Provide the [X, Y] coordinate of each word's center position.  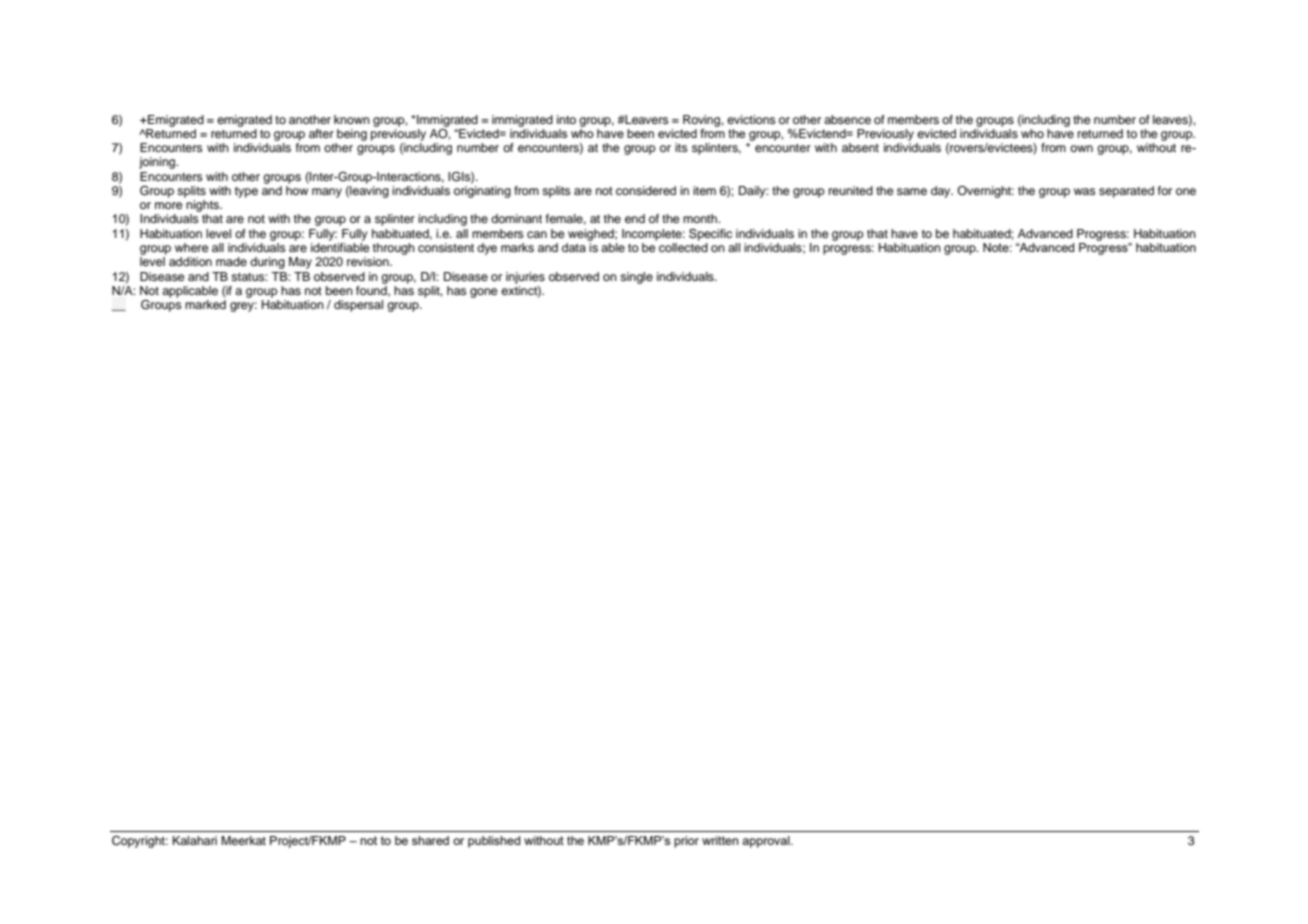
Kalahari [195, 840]
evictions [751, 119]
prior [686, 842]
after [321, 133]
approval [767, 842]
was [1085, 191]
